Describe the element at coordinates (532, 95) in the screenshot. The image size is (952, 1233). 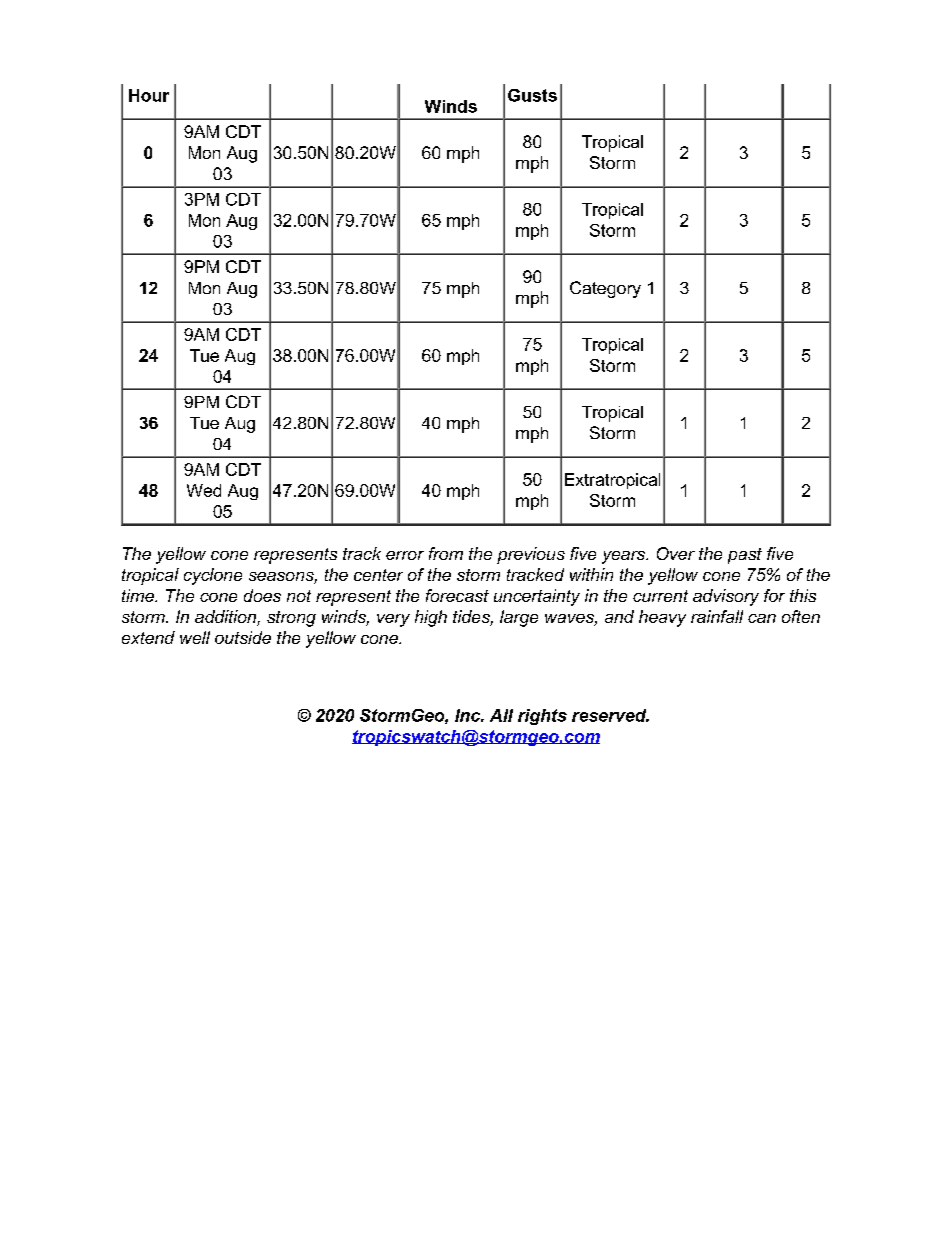
I see `Gusts` at that location.
